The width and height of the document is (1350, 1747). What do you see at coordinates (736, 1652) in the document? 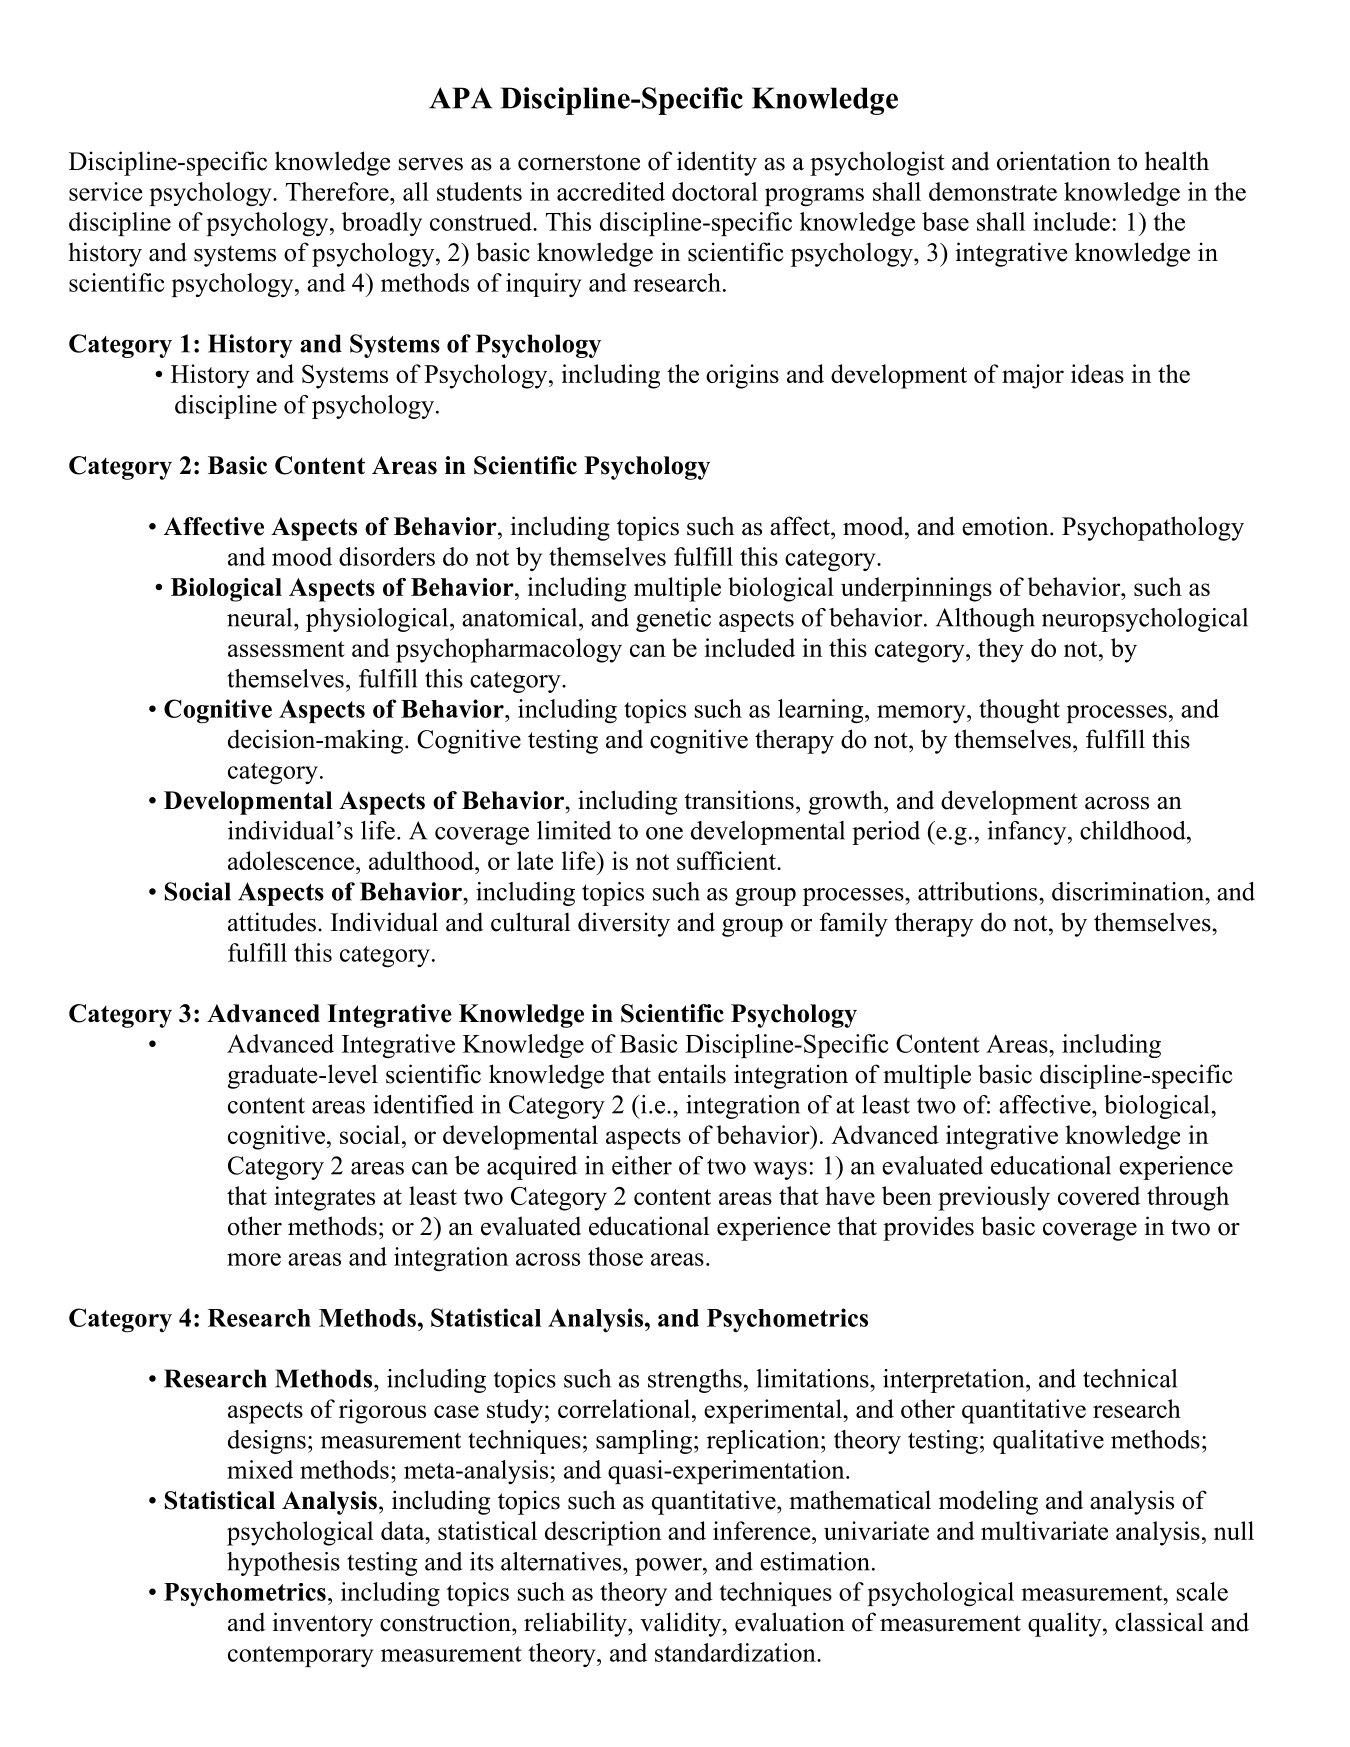
I see `standardization` at bounding box center [736, 1652].
